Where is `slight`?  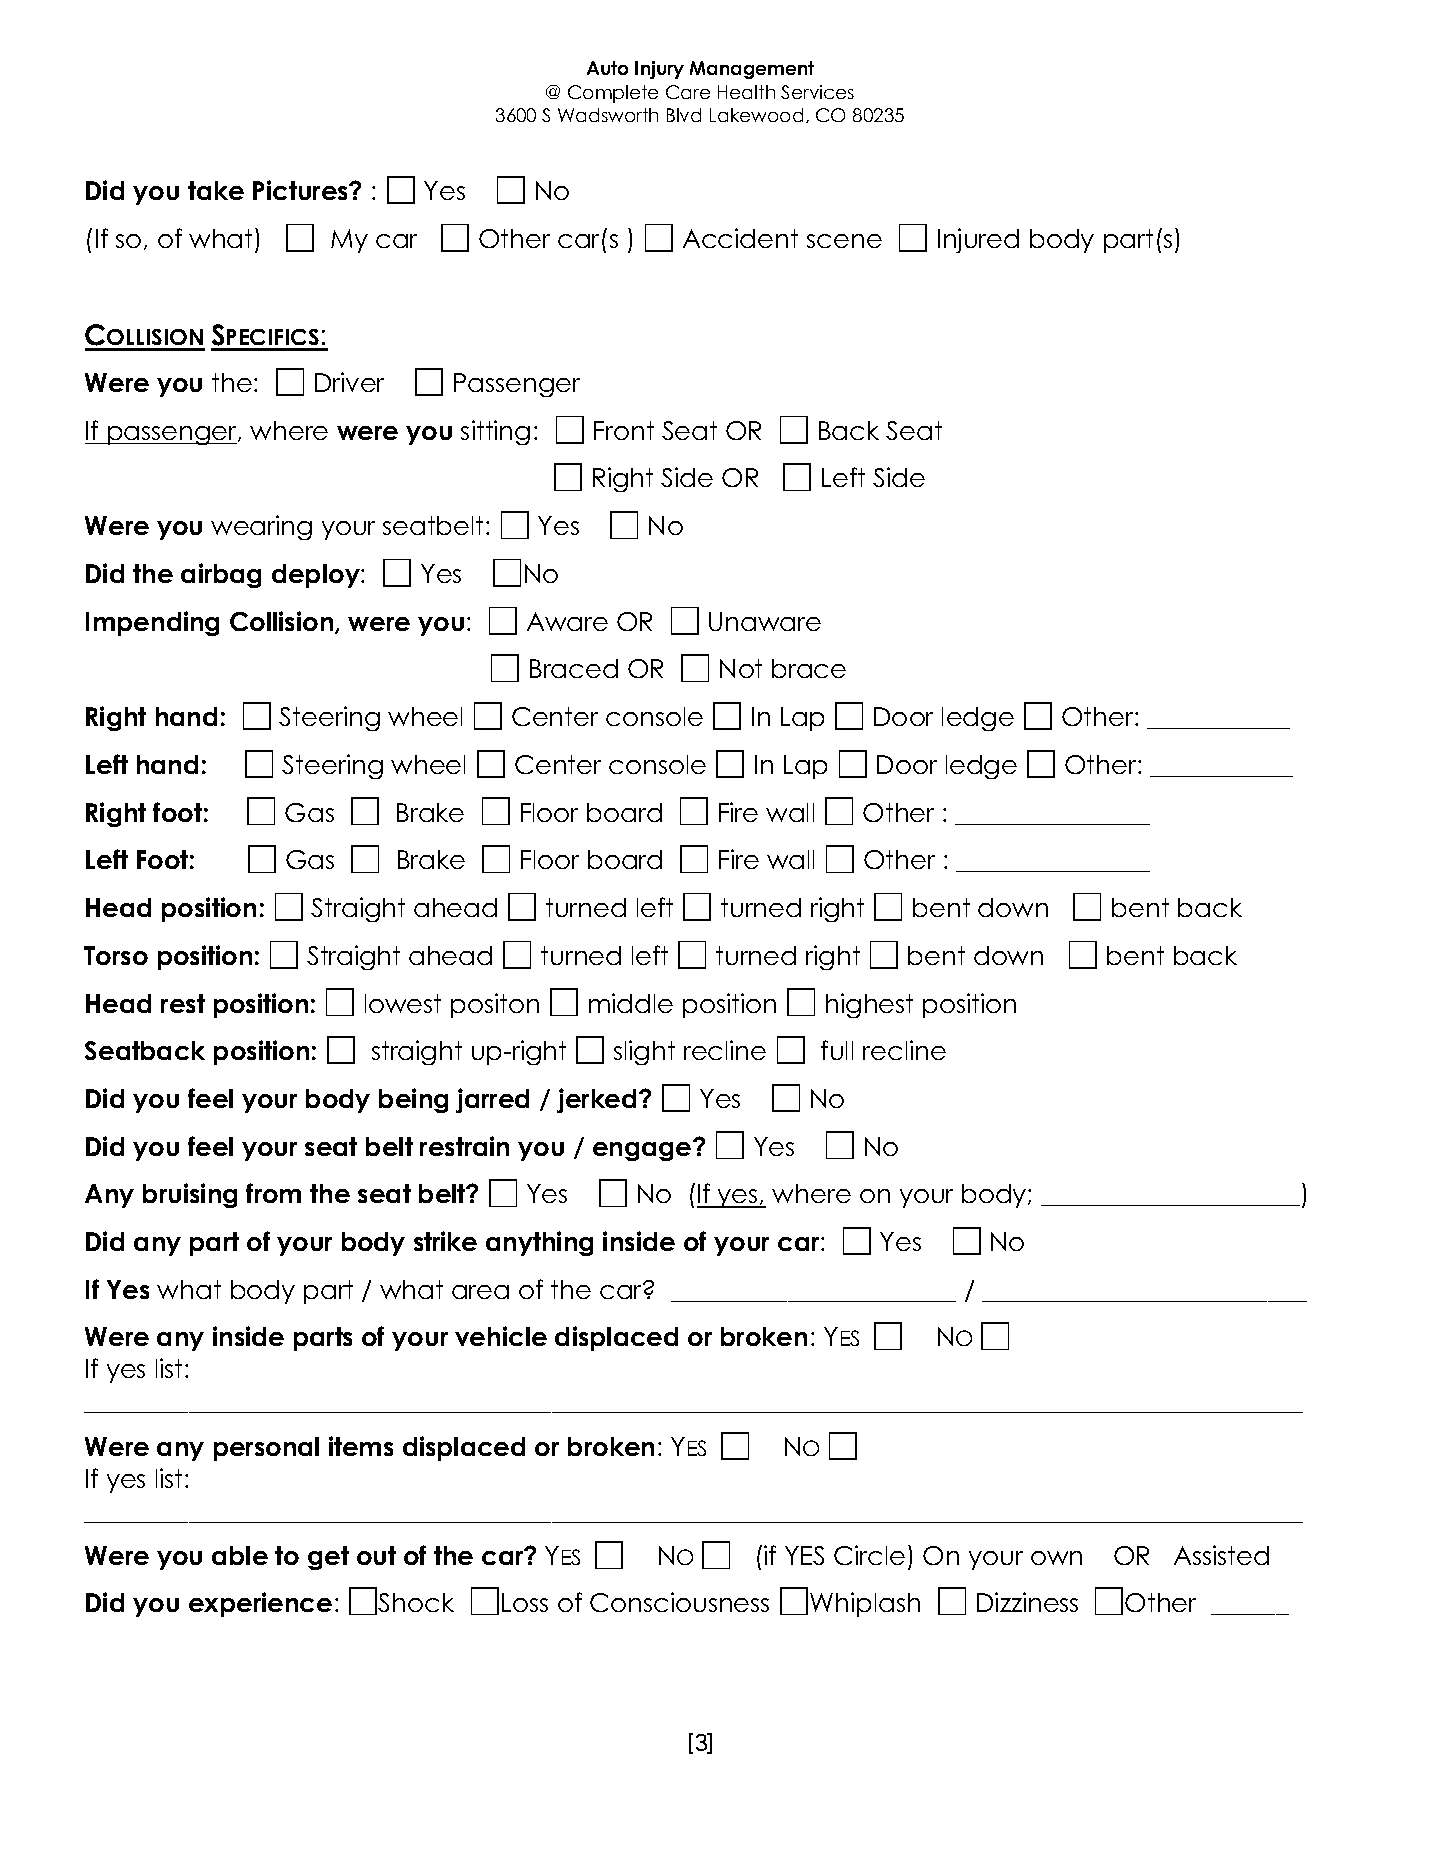
slight is located at coordinates (644, 1052).
